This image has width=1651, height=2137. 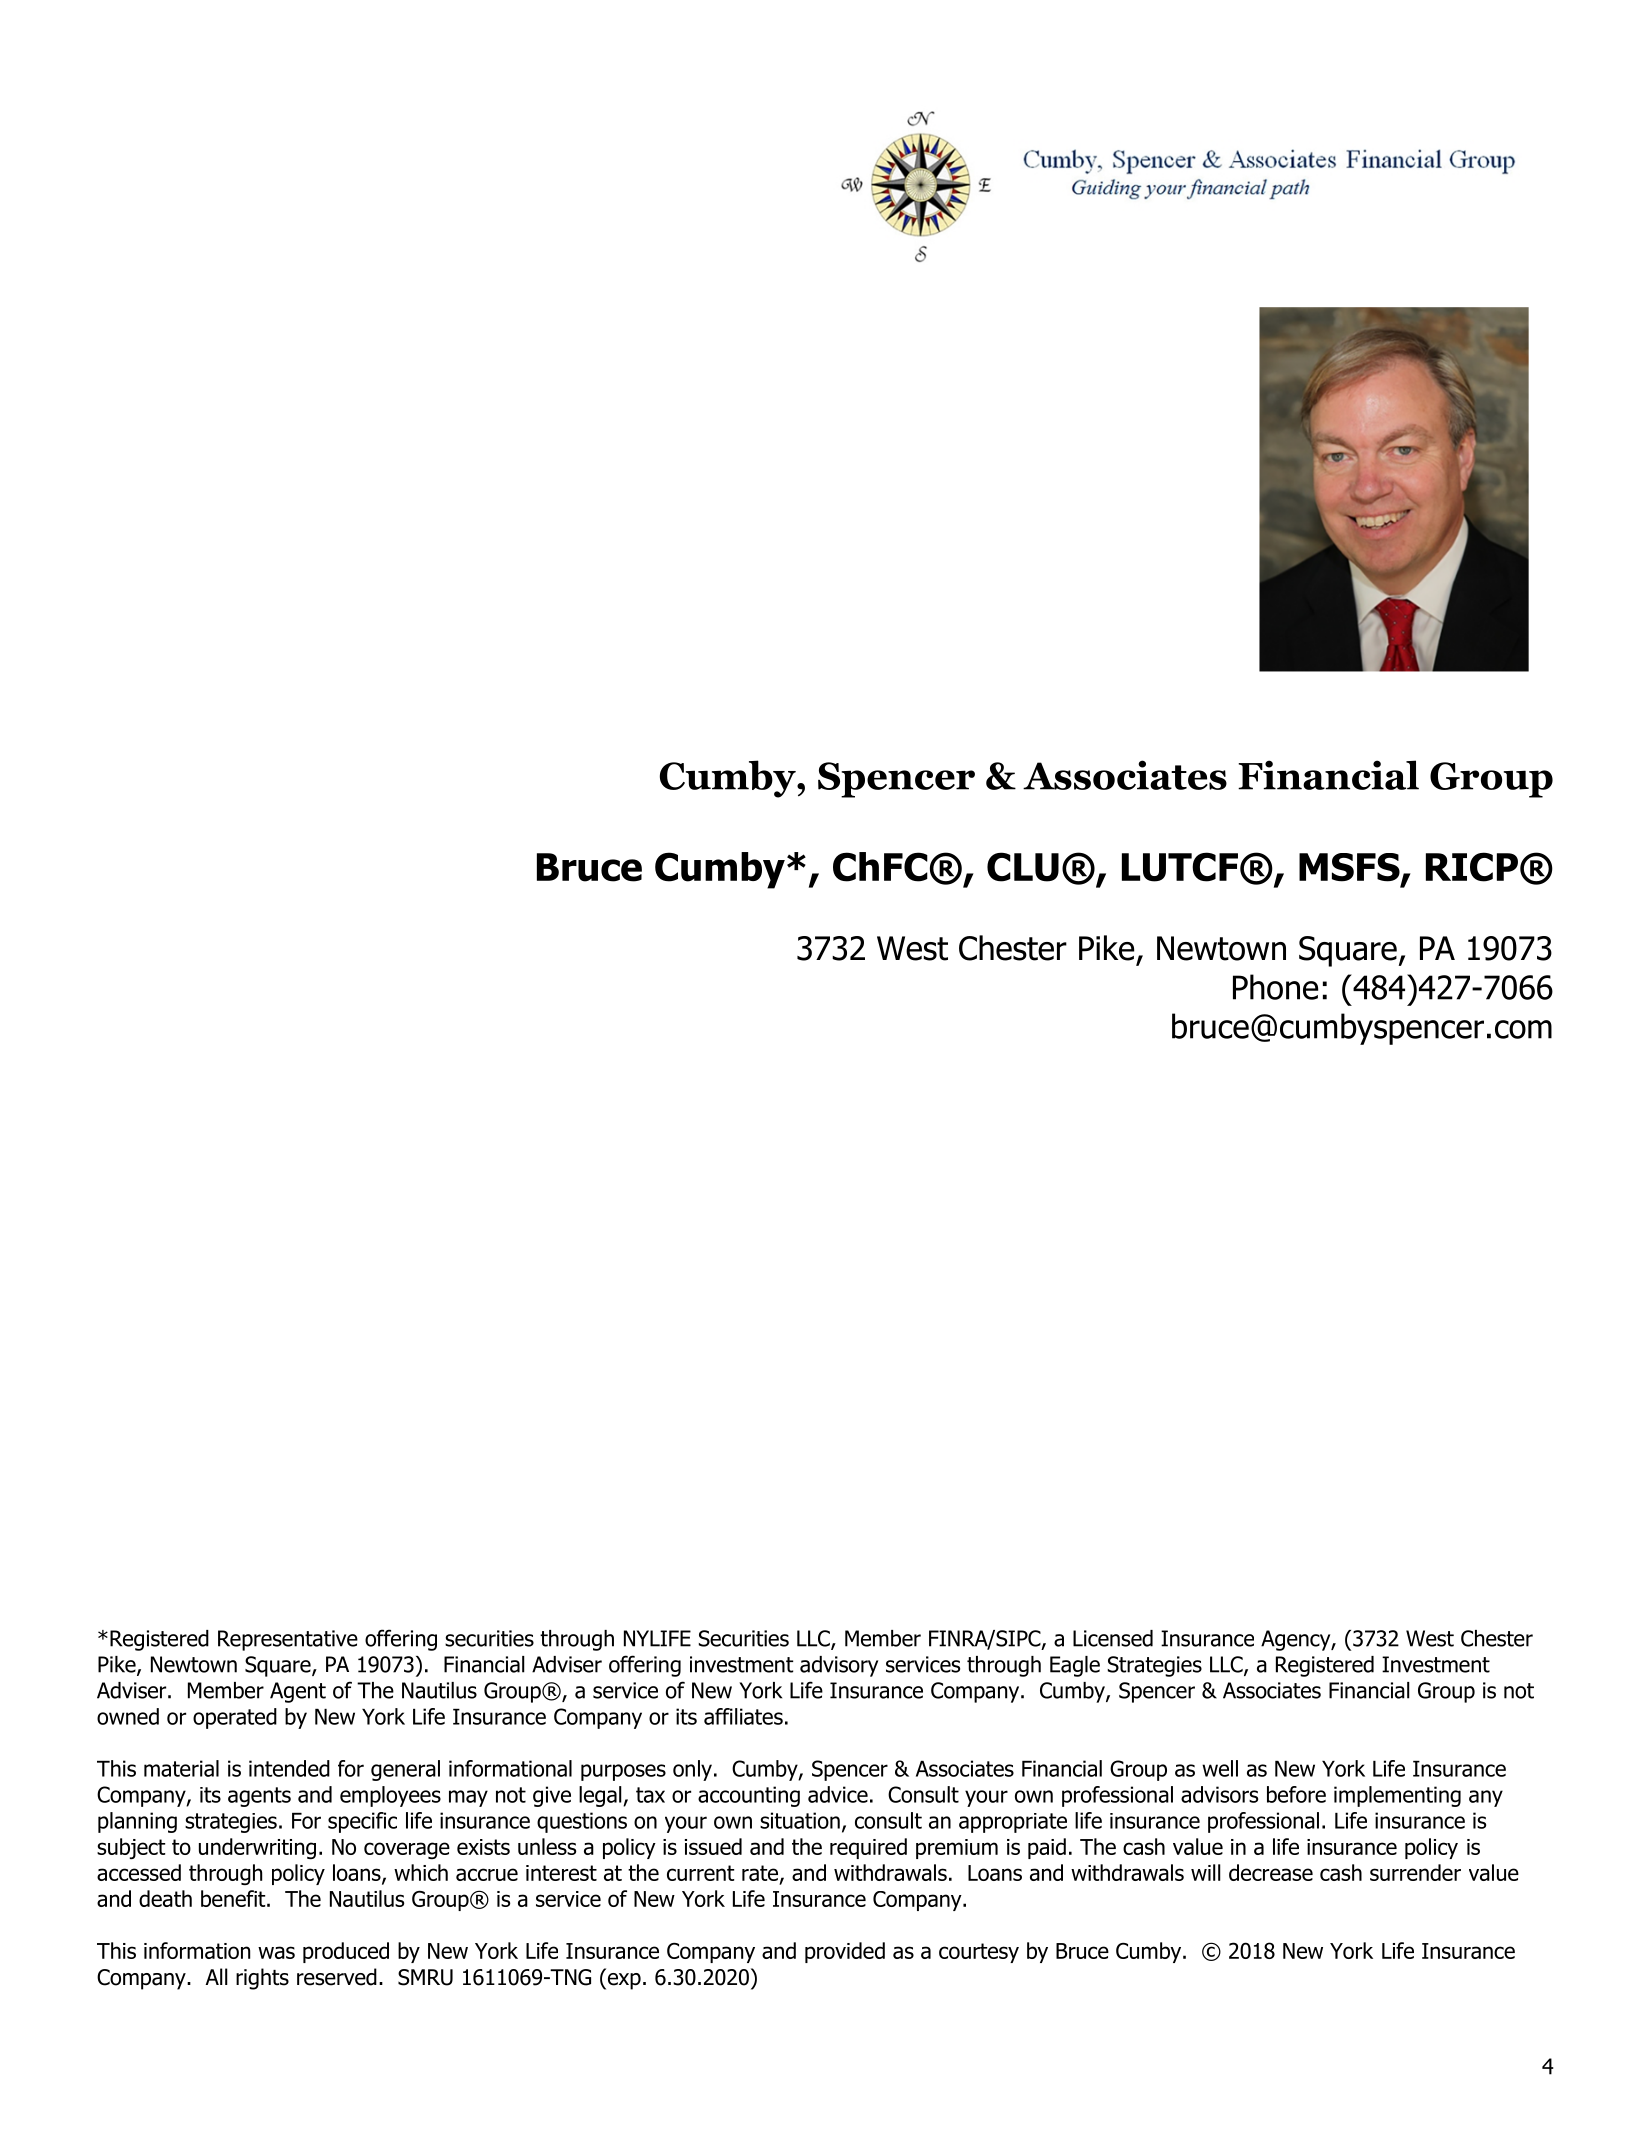 What do you see at coordinates (839, 1666) in the image?
I see `advisory` at bounding box center [839, 1666].
